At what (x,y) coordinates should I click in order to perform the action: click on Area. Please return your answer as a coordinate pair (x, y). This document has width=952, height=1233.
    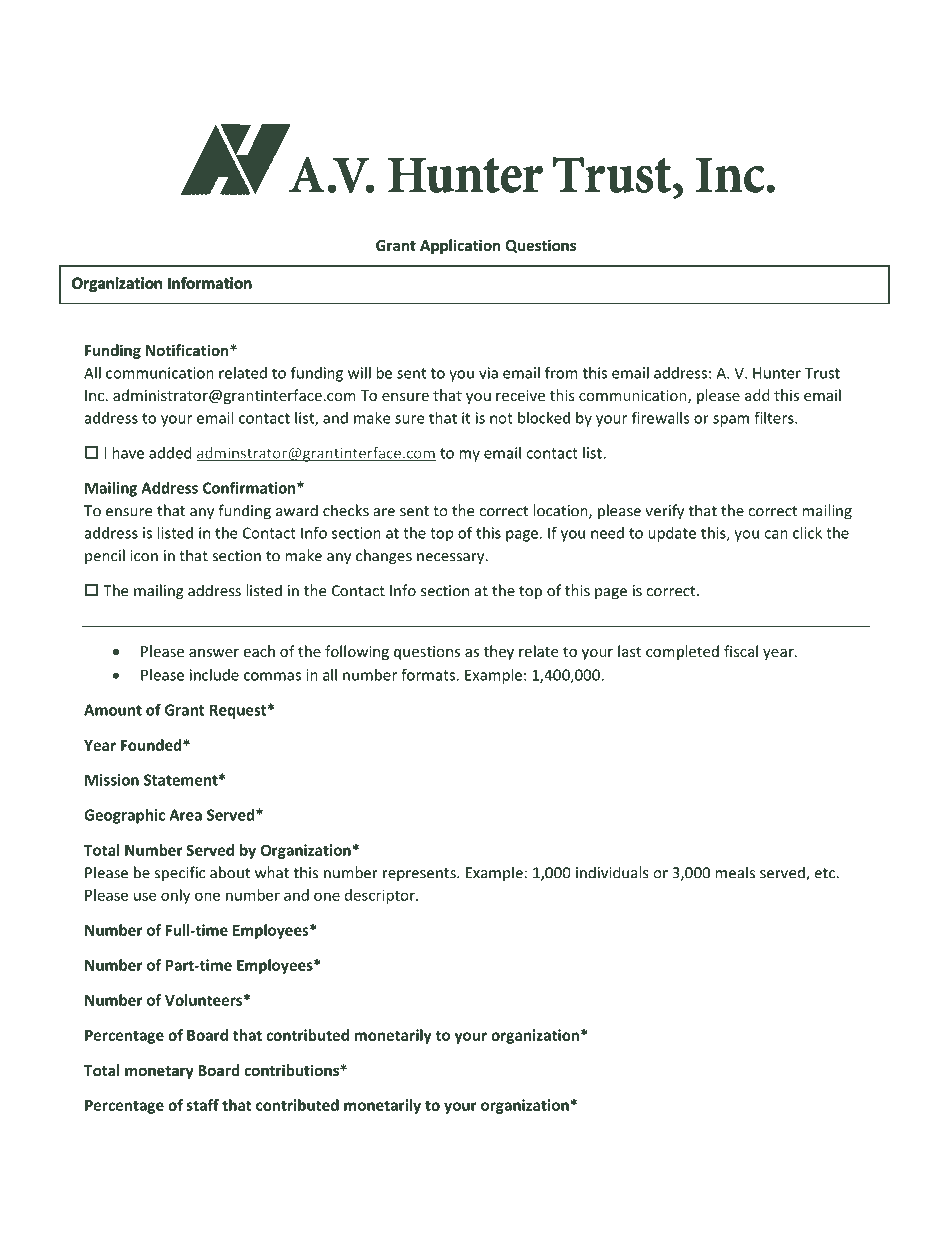
    Looking at the image, I should click on (185, 815).
